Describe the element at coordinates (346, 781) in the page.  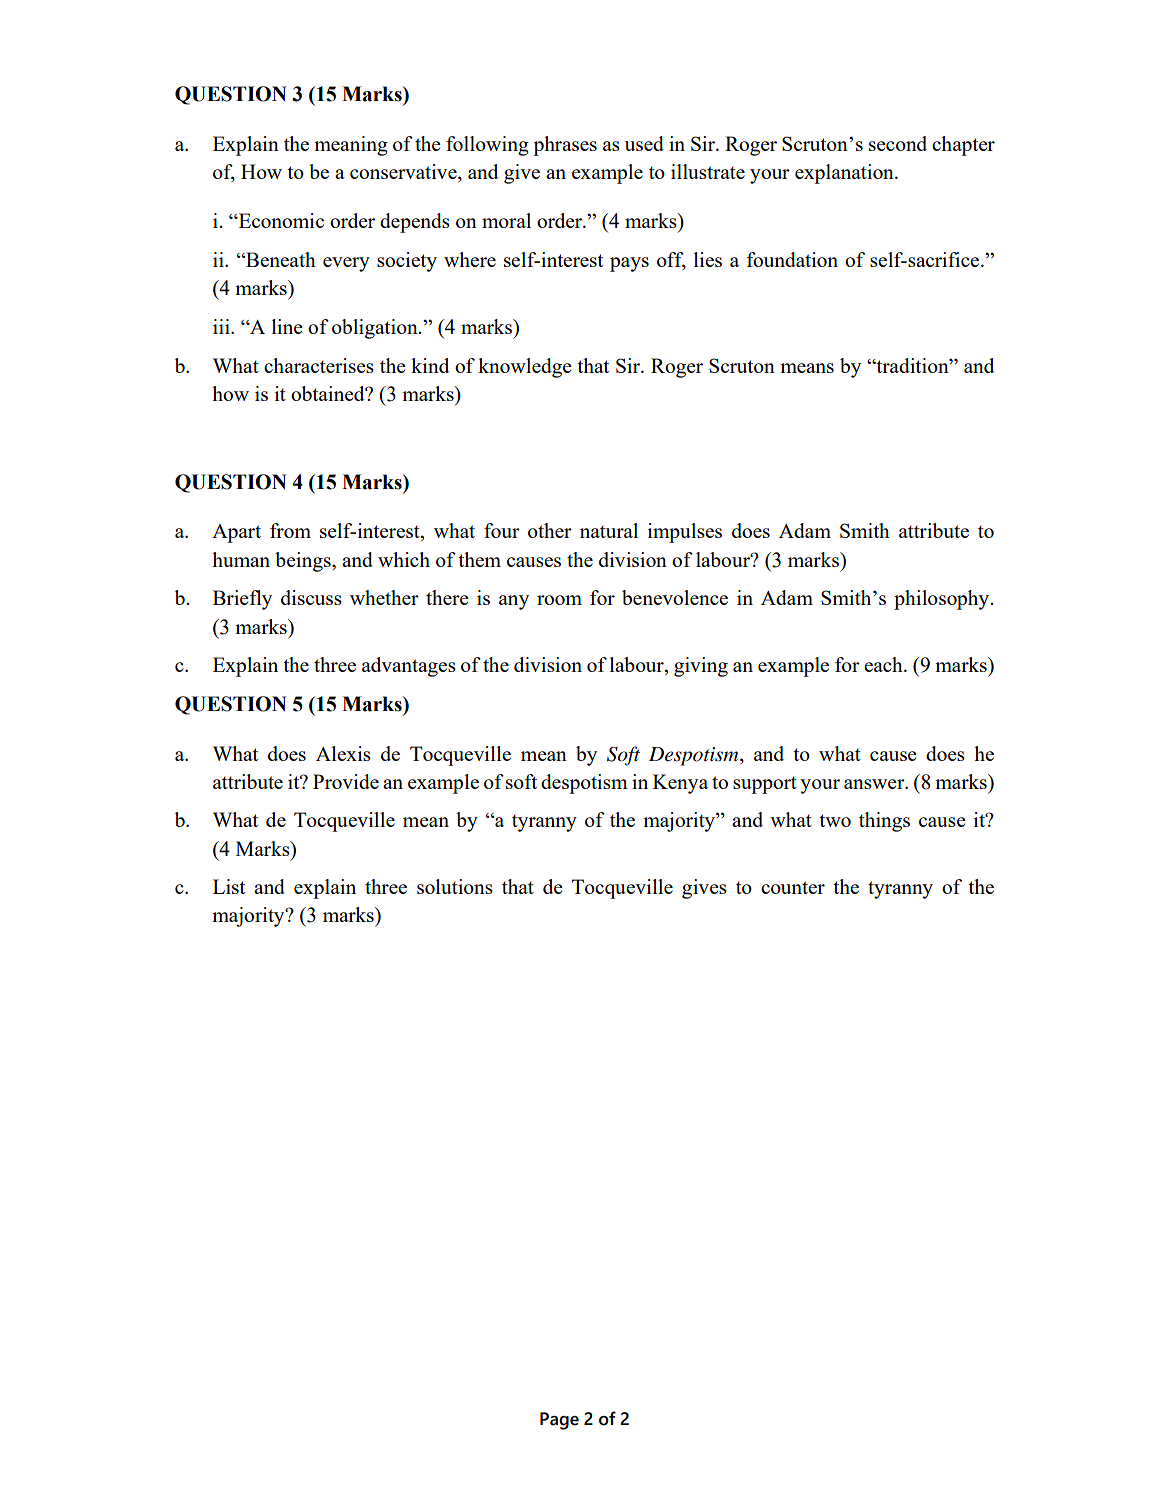
I see `Provide` at that location.
